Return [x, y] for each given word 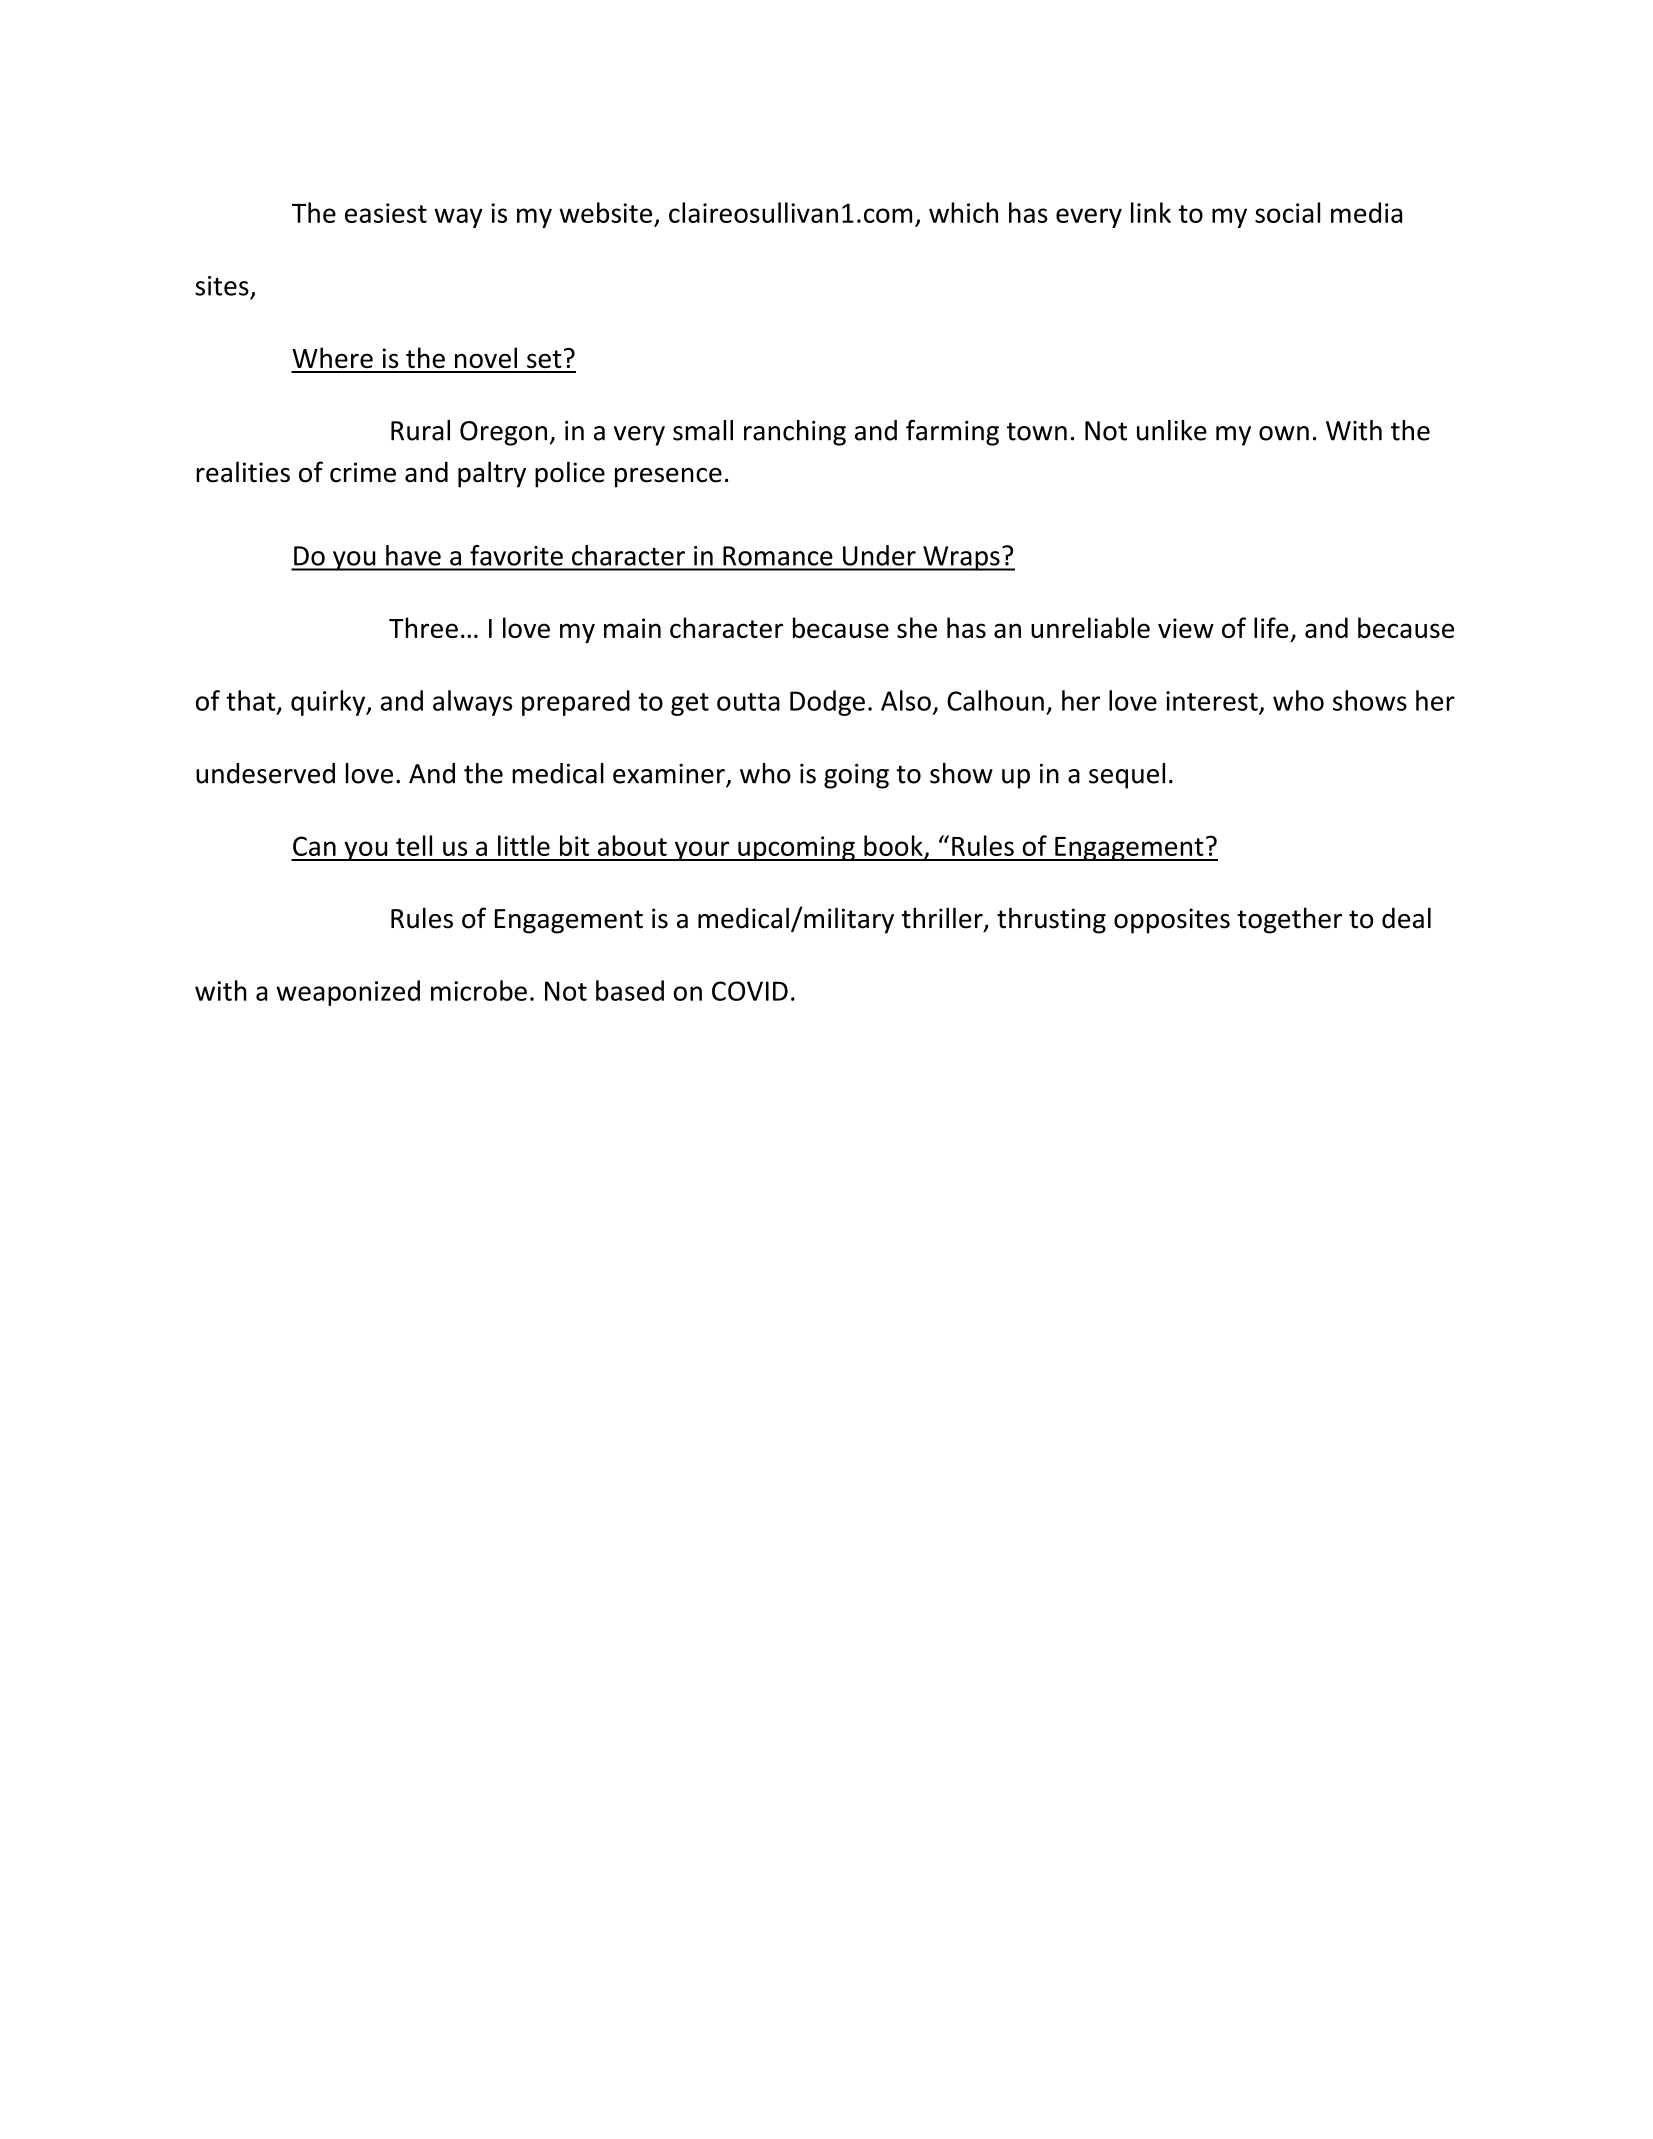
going [856, 776]
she [917, 627]
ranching [795, 433]
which [963, 212]
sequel [1127, 776]
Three [423, 627]
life [1271, 627]
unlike [1172, 430]
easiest [386, 213]
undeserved [265, 773]
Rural [420, 430]
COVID [750, 991]
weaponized [348, 993]
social [1287, 212]
